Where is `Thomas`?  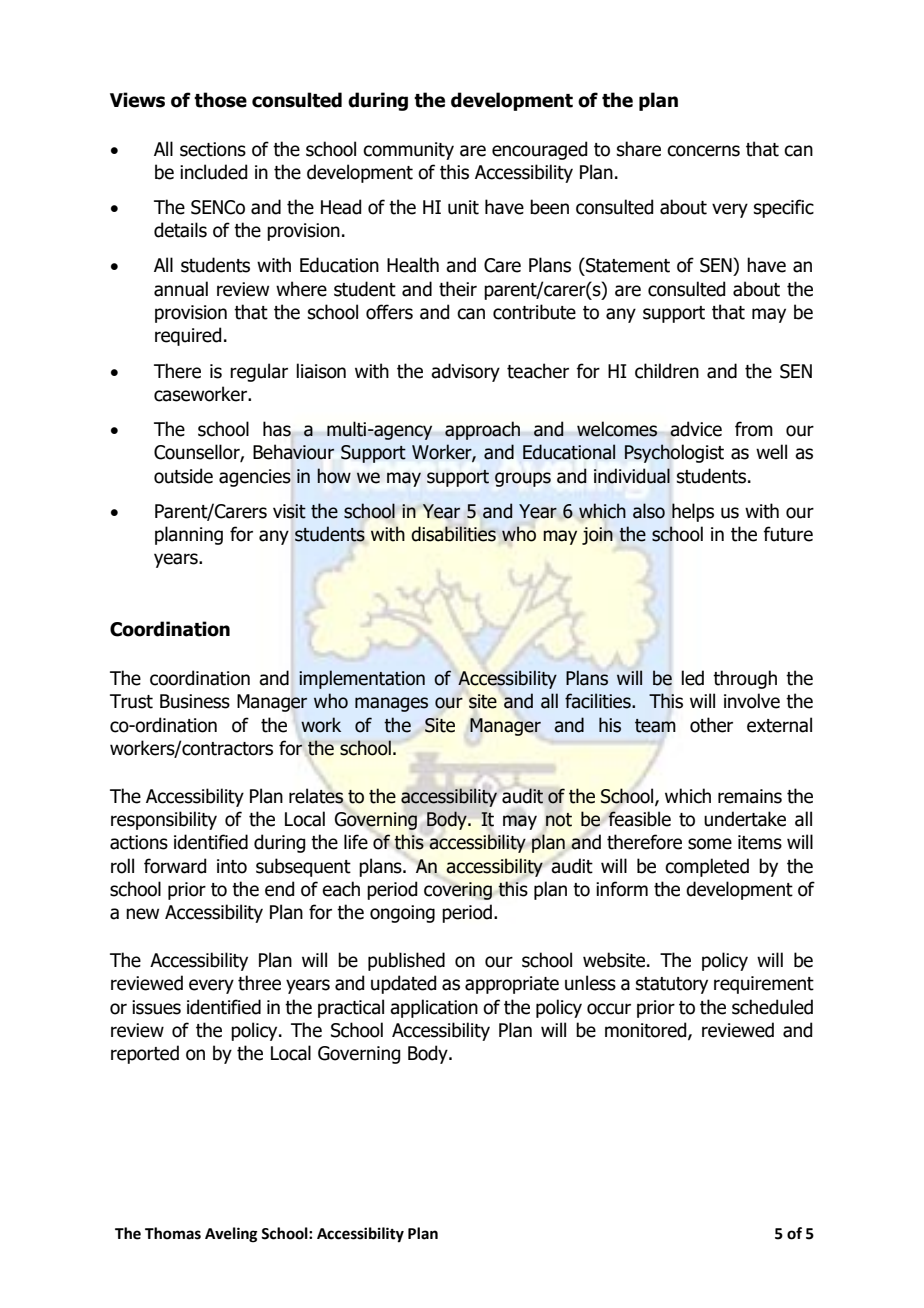
Thomas is located at coordinates (173, 1233).
